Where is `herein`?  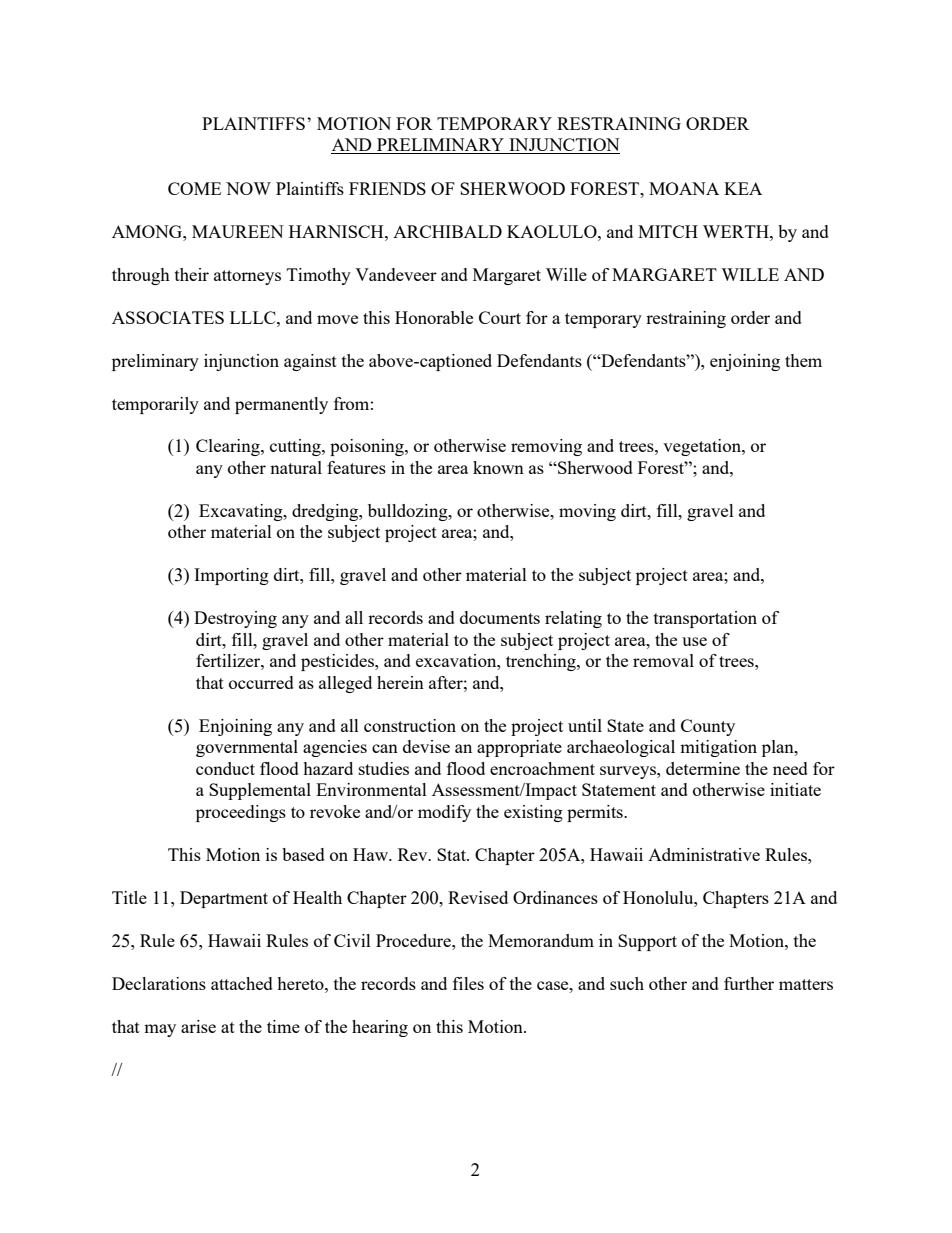
herein is located at coordinates (400, 682).
